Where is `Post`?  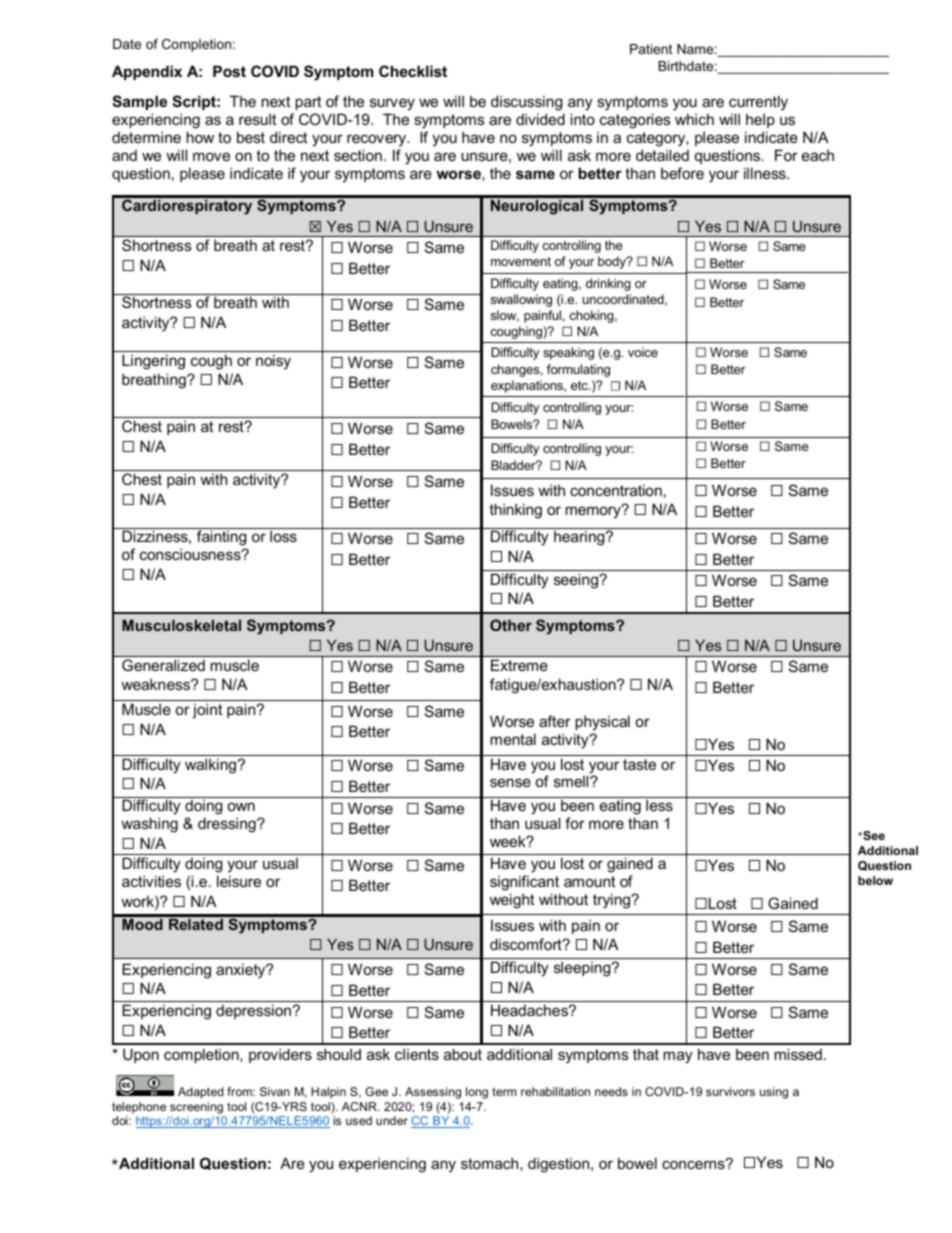 Post is located at coordinates (229, 71).
